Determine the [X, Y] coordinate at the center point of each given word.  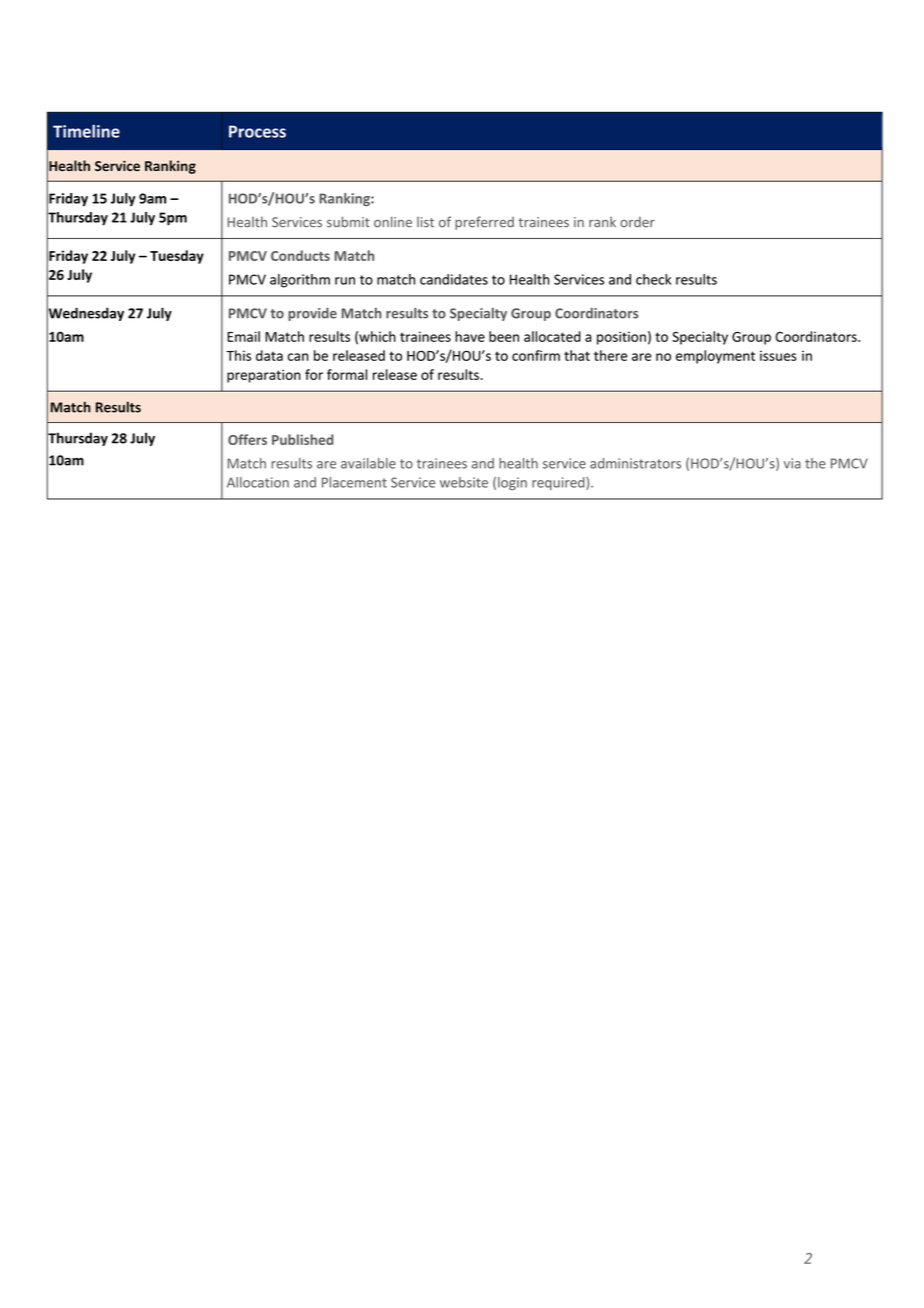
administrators [635, 463]
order [637, 222]
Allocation [258, 482]
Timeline [86, 131]
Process [257, 131]
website [464, 482]
